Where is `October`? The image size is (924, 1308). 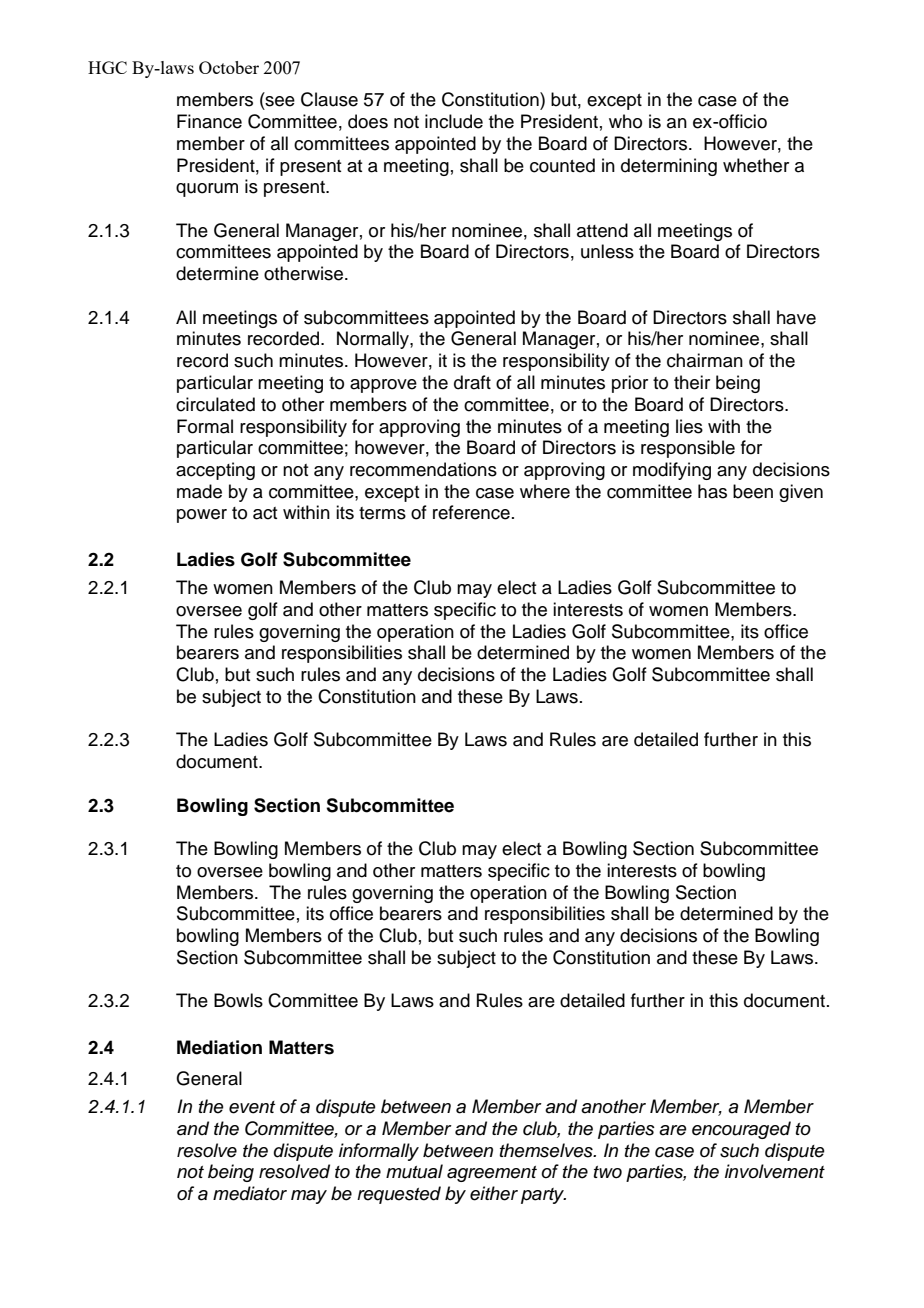 October is located at coordinates (229, 67).
